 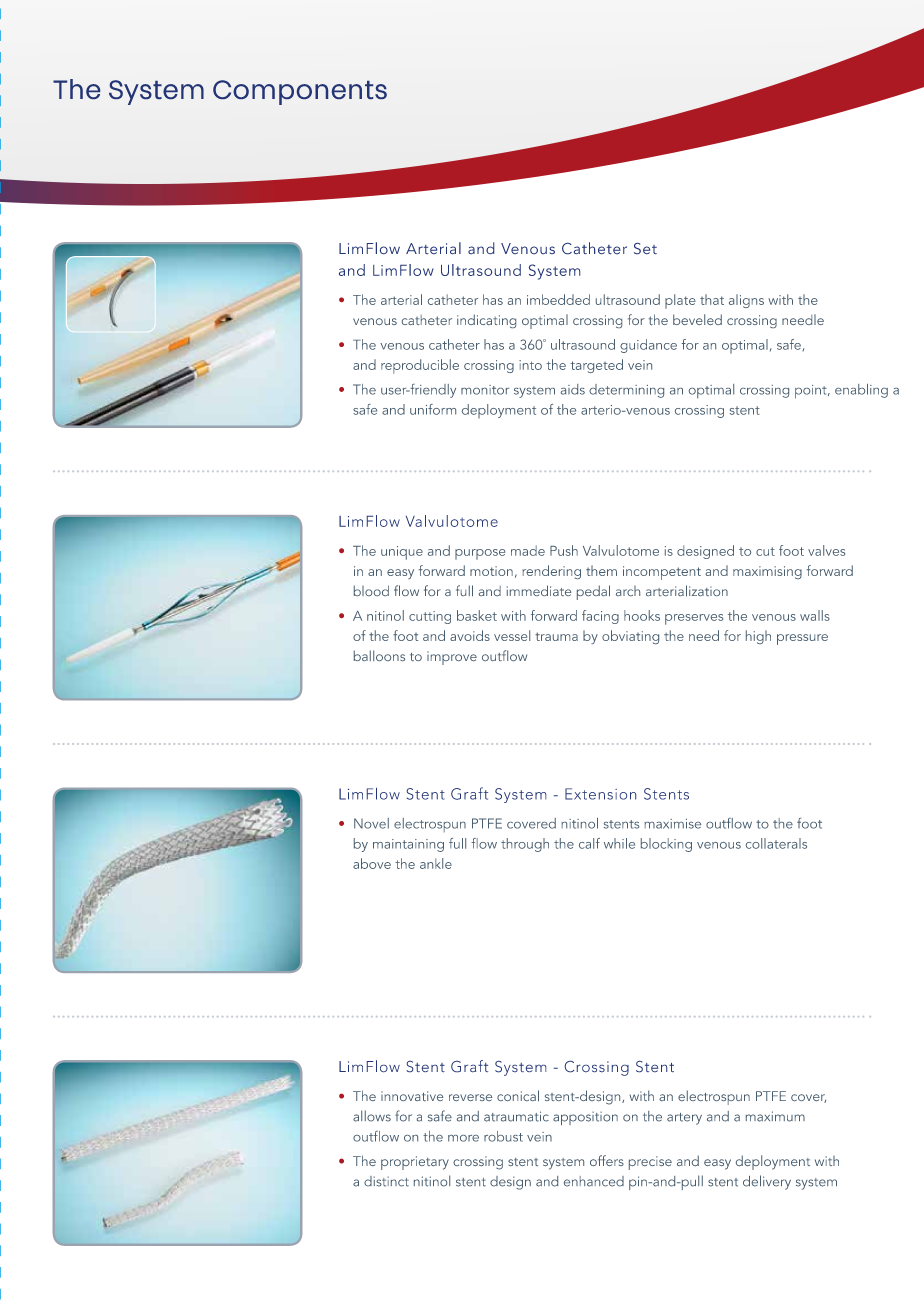 What do you see at coordinates (645, 248) in the page?
I see `Set` at bounding box center [645, 248].
